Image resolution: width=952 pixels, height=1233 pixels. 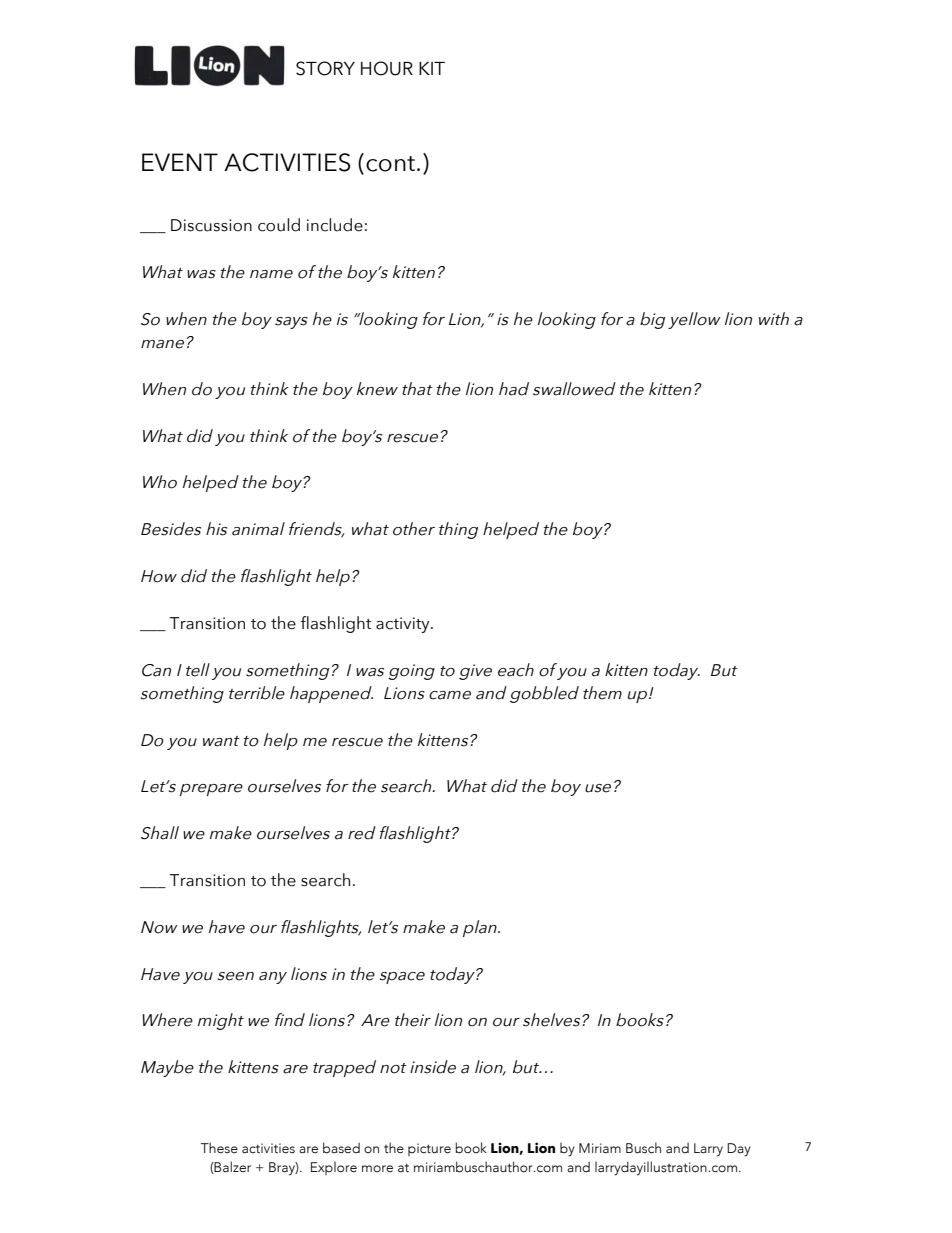 What do you see at coordinates (387, 68) in the screenshot?
I see `HOUR` at bounding box center [387, 68].
